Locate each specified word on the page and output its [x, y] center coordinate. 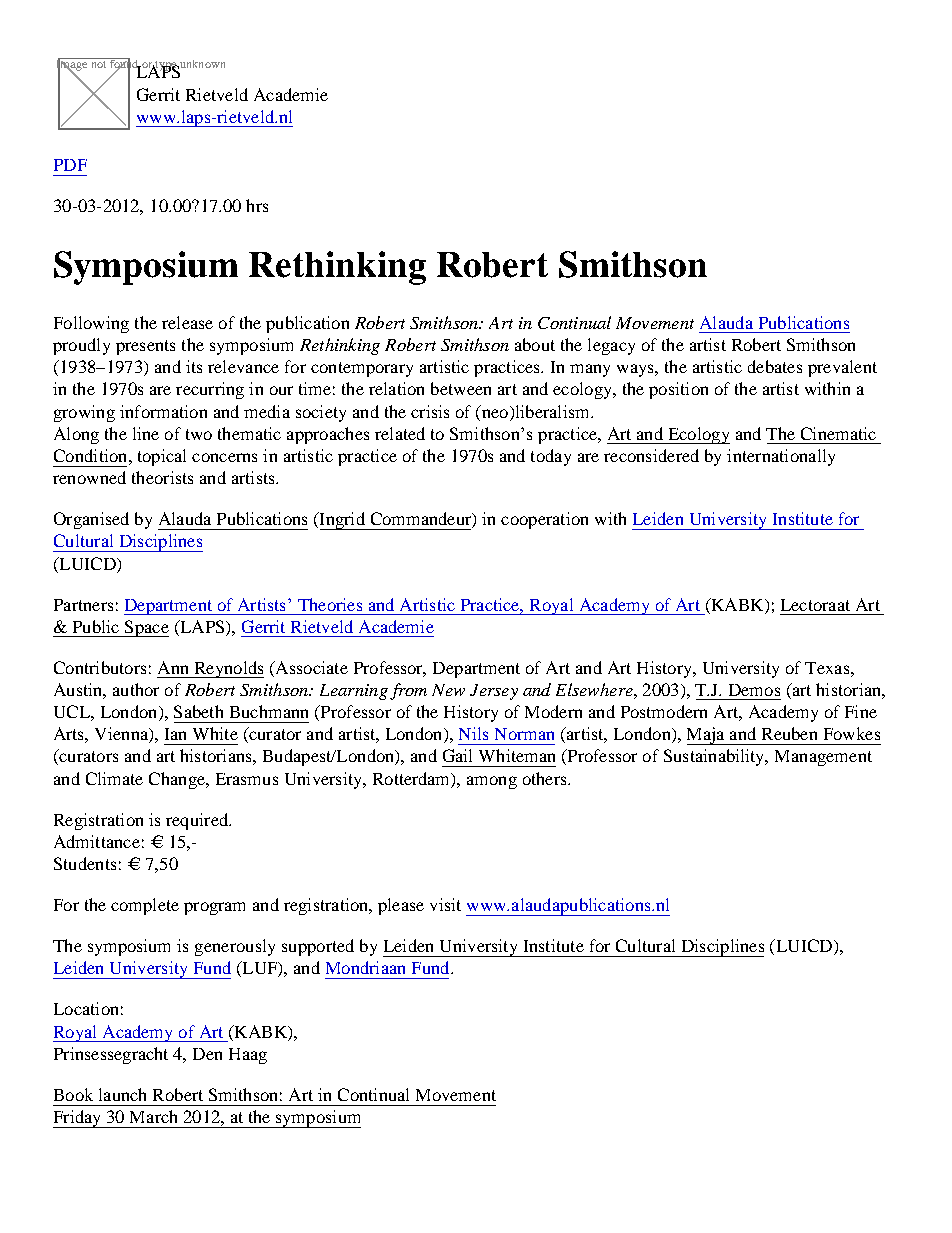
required [198, 821]
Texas [827, 668]
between [461, 388]
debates [775, 366]
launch [122, 1094]
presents [145, 347]
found [124, 64]
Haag [248, 1056]
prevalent [842, 368]
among [492, 782]
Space [146, 628]
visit [445, 904]
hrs [257, 205]
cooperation [544, 520]
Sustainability [715, 757]
